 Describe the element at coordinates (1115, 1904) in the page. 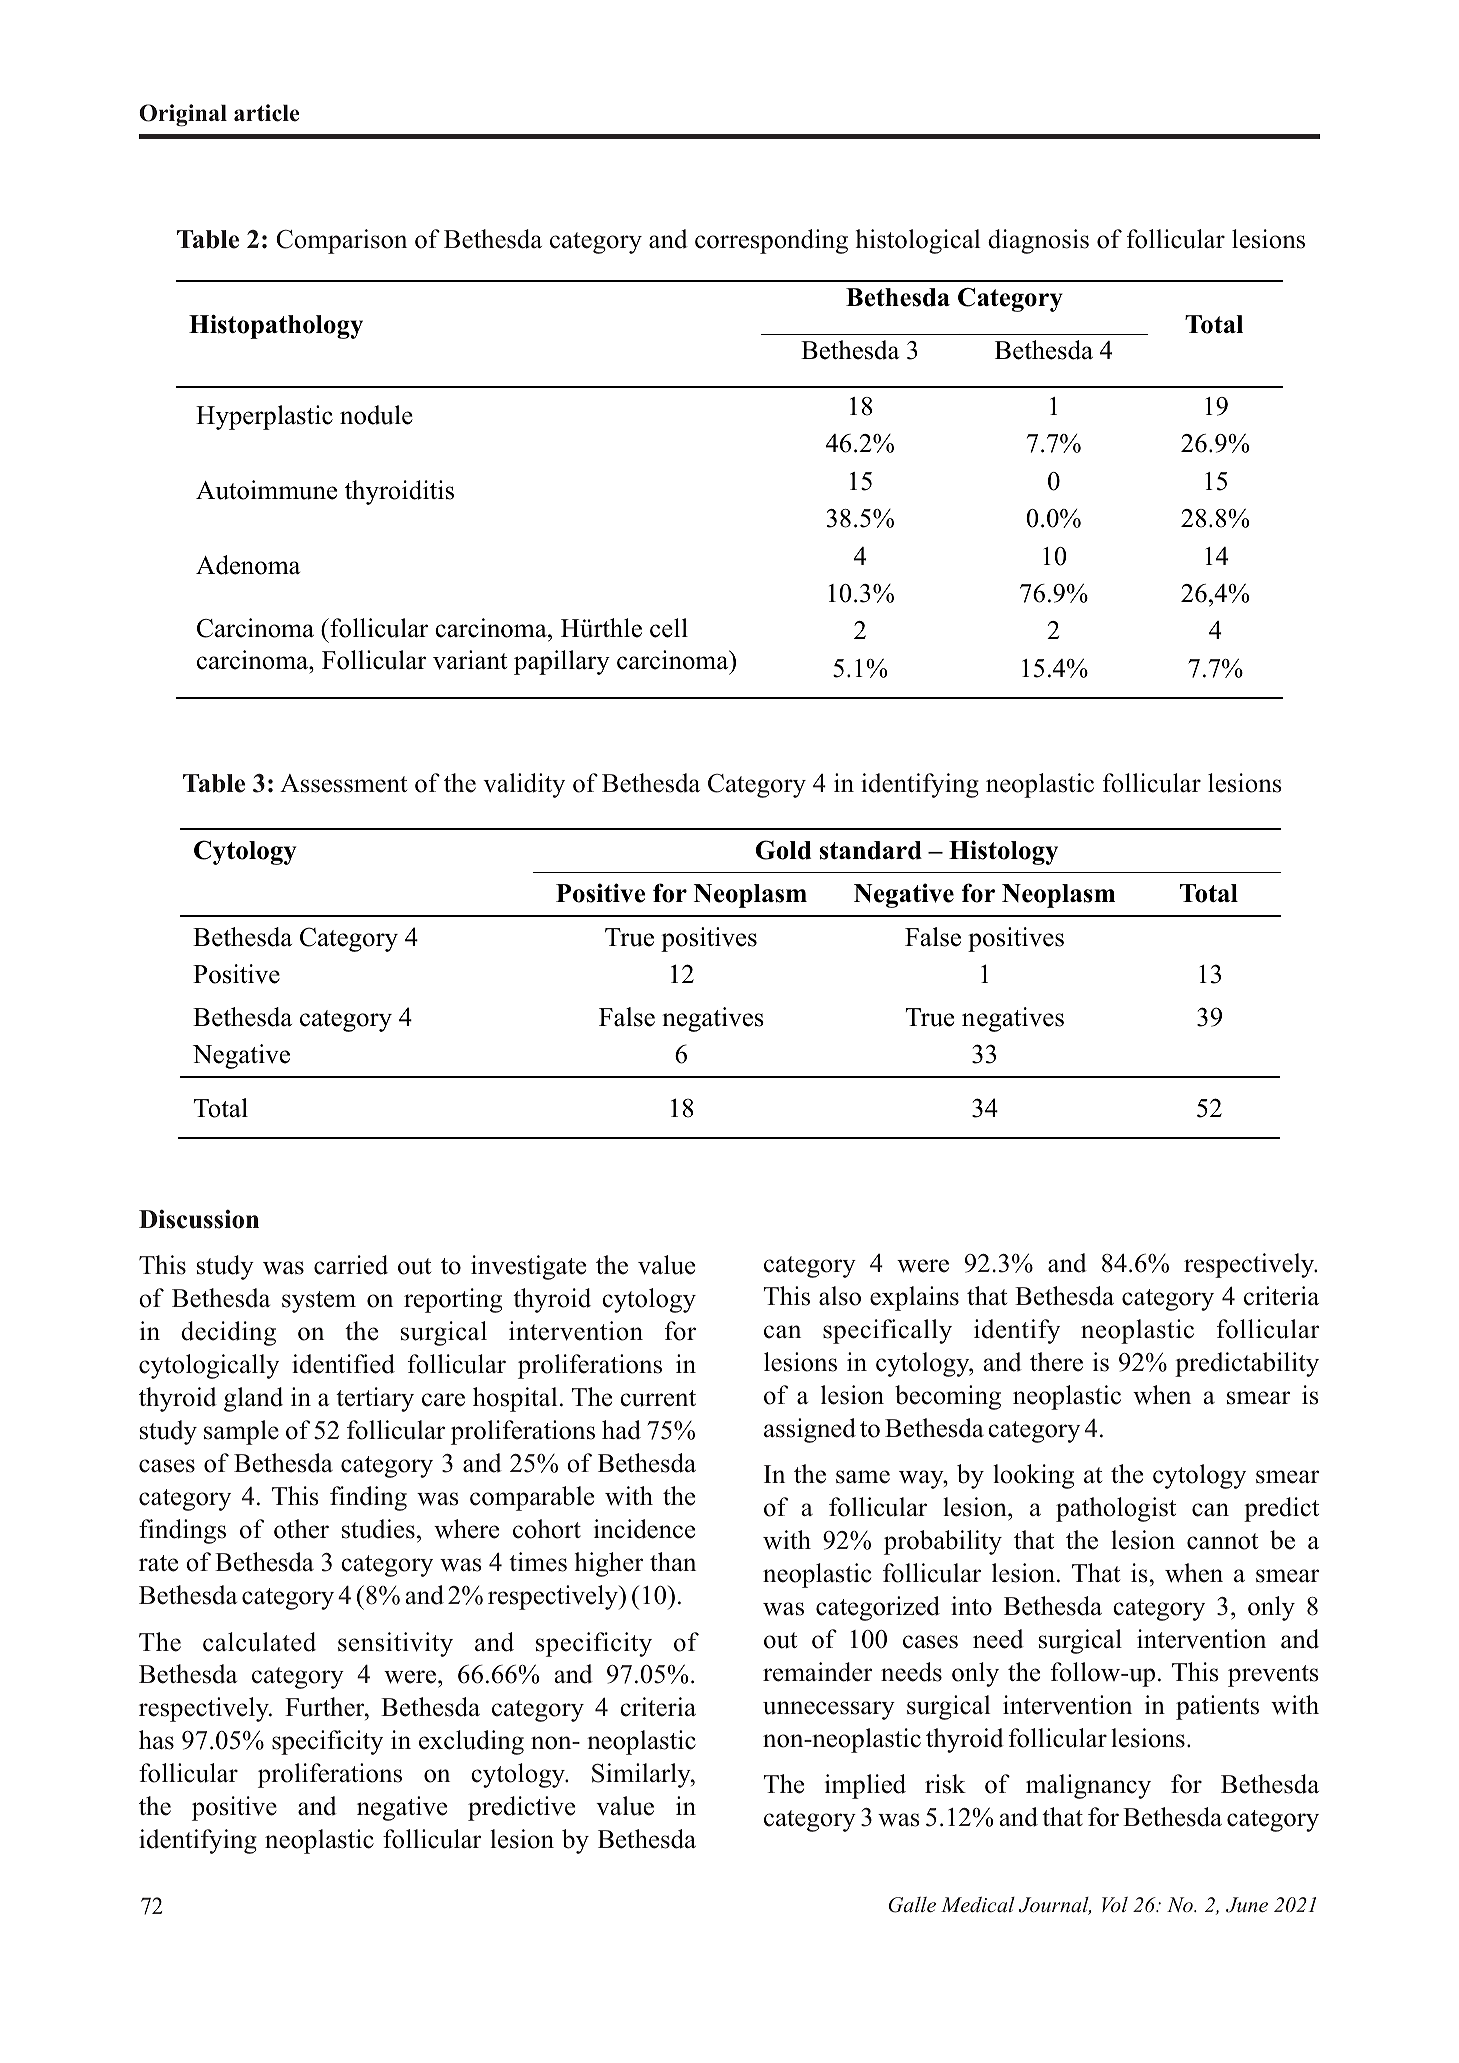

I see `Vol` at that location.
